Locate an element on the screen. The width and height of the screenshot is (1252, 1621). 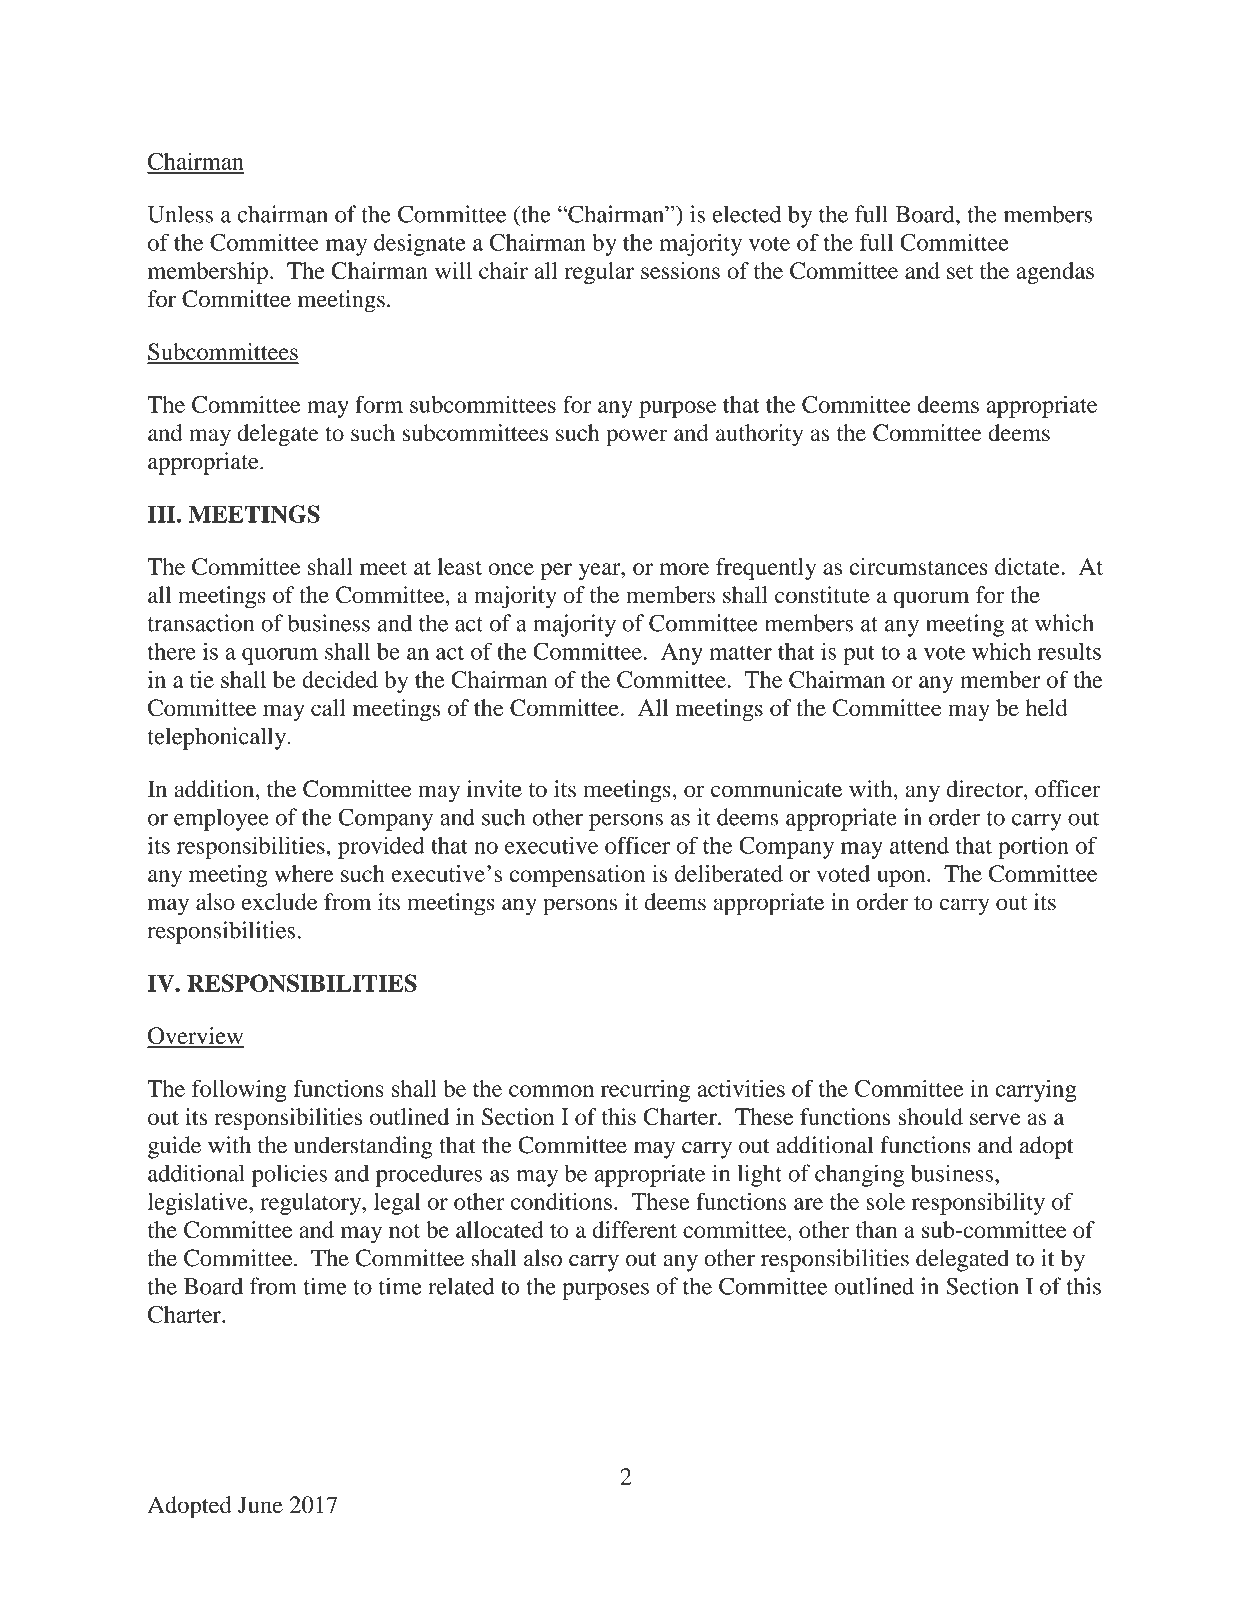
compensation is located at coordinates (577, 876).
